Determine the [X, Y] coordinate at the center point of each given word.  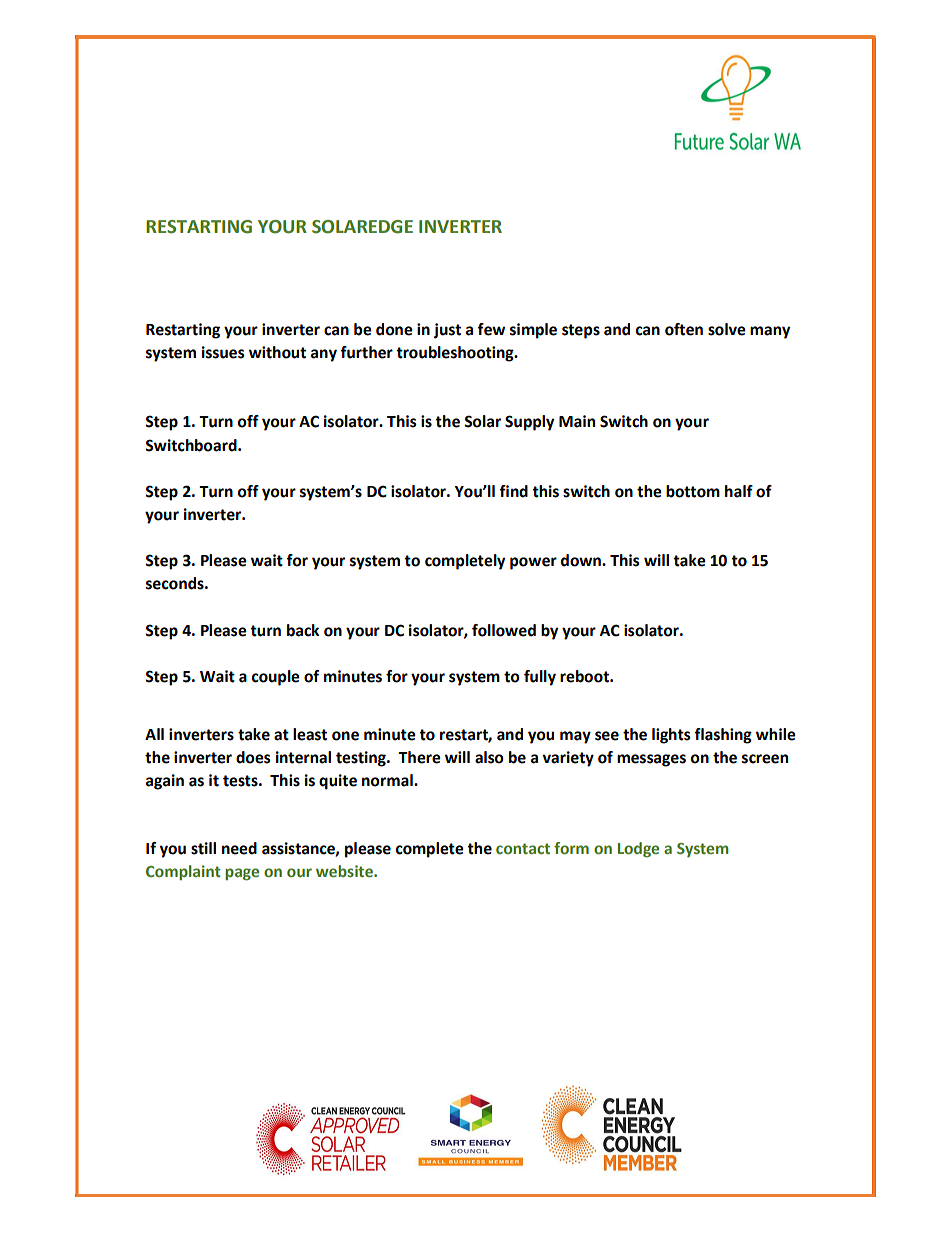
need [239, 848]
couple [276, 678]
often [684, 329]
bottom [693, 491]
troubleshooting [456, 354]
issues [223, 352]
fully [540, 678]
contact [523, 848]
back [303, 630]
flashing [723, 736]
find [513, 491]
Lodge [638, 850]
